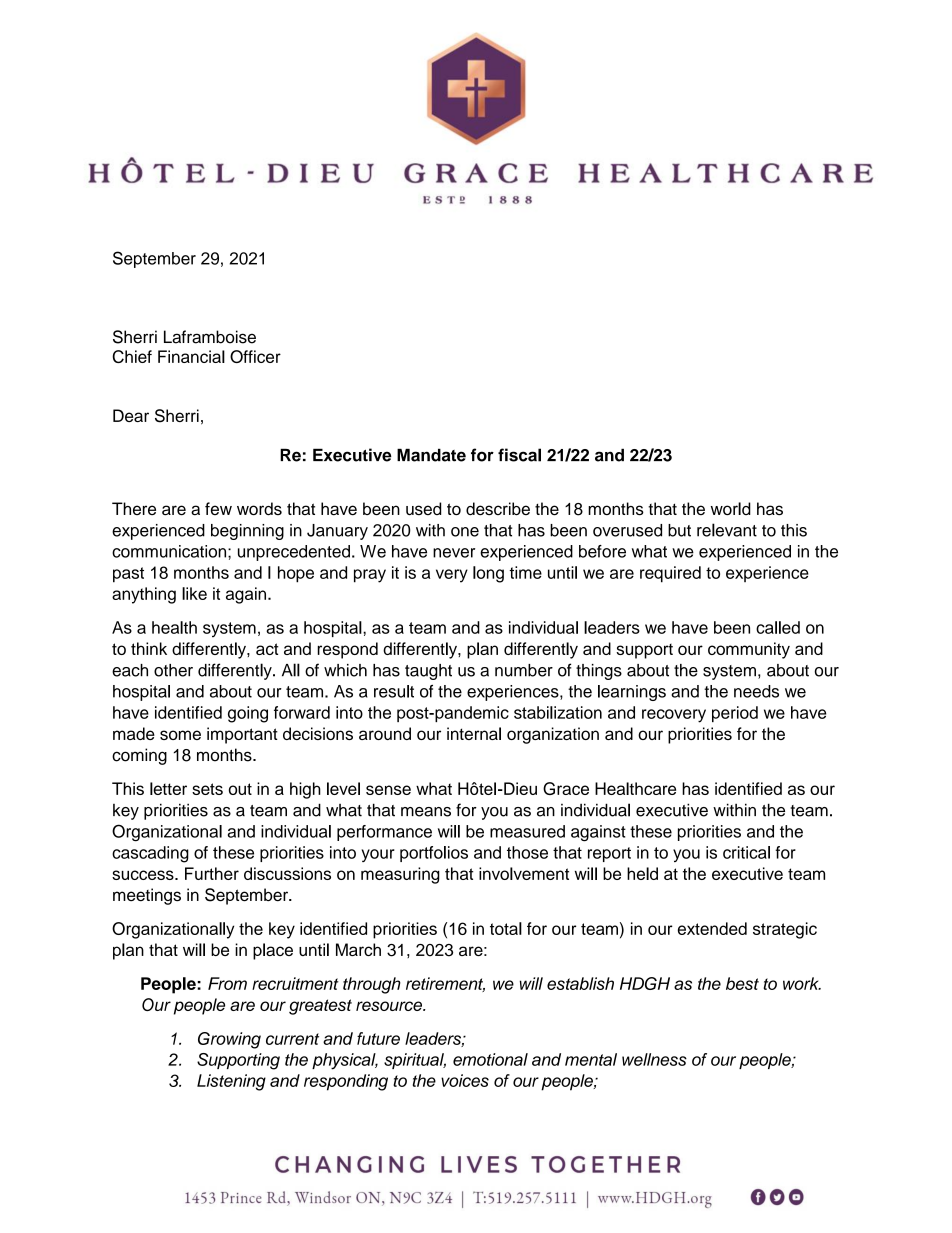 Image resolution: width=952 pixels, height=1233 pixels. What do you see at coordinates (229, 1040) in the image?
I see `Growing` at bounding box center [229, 1040].
